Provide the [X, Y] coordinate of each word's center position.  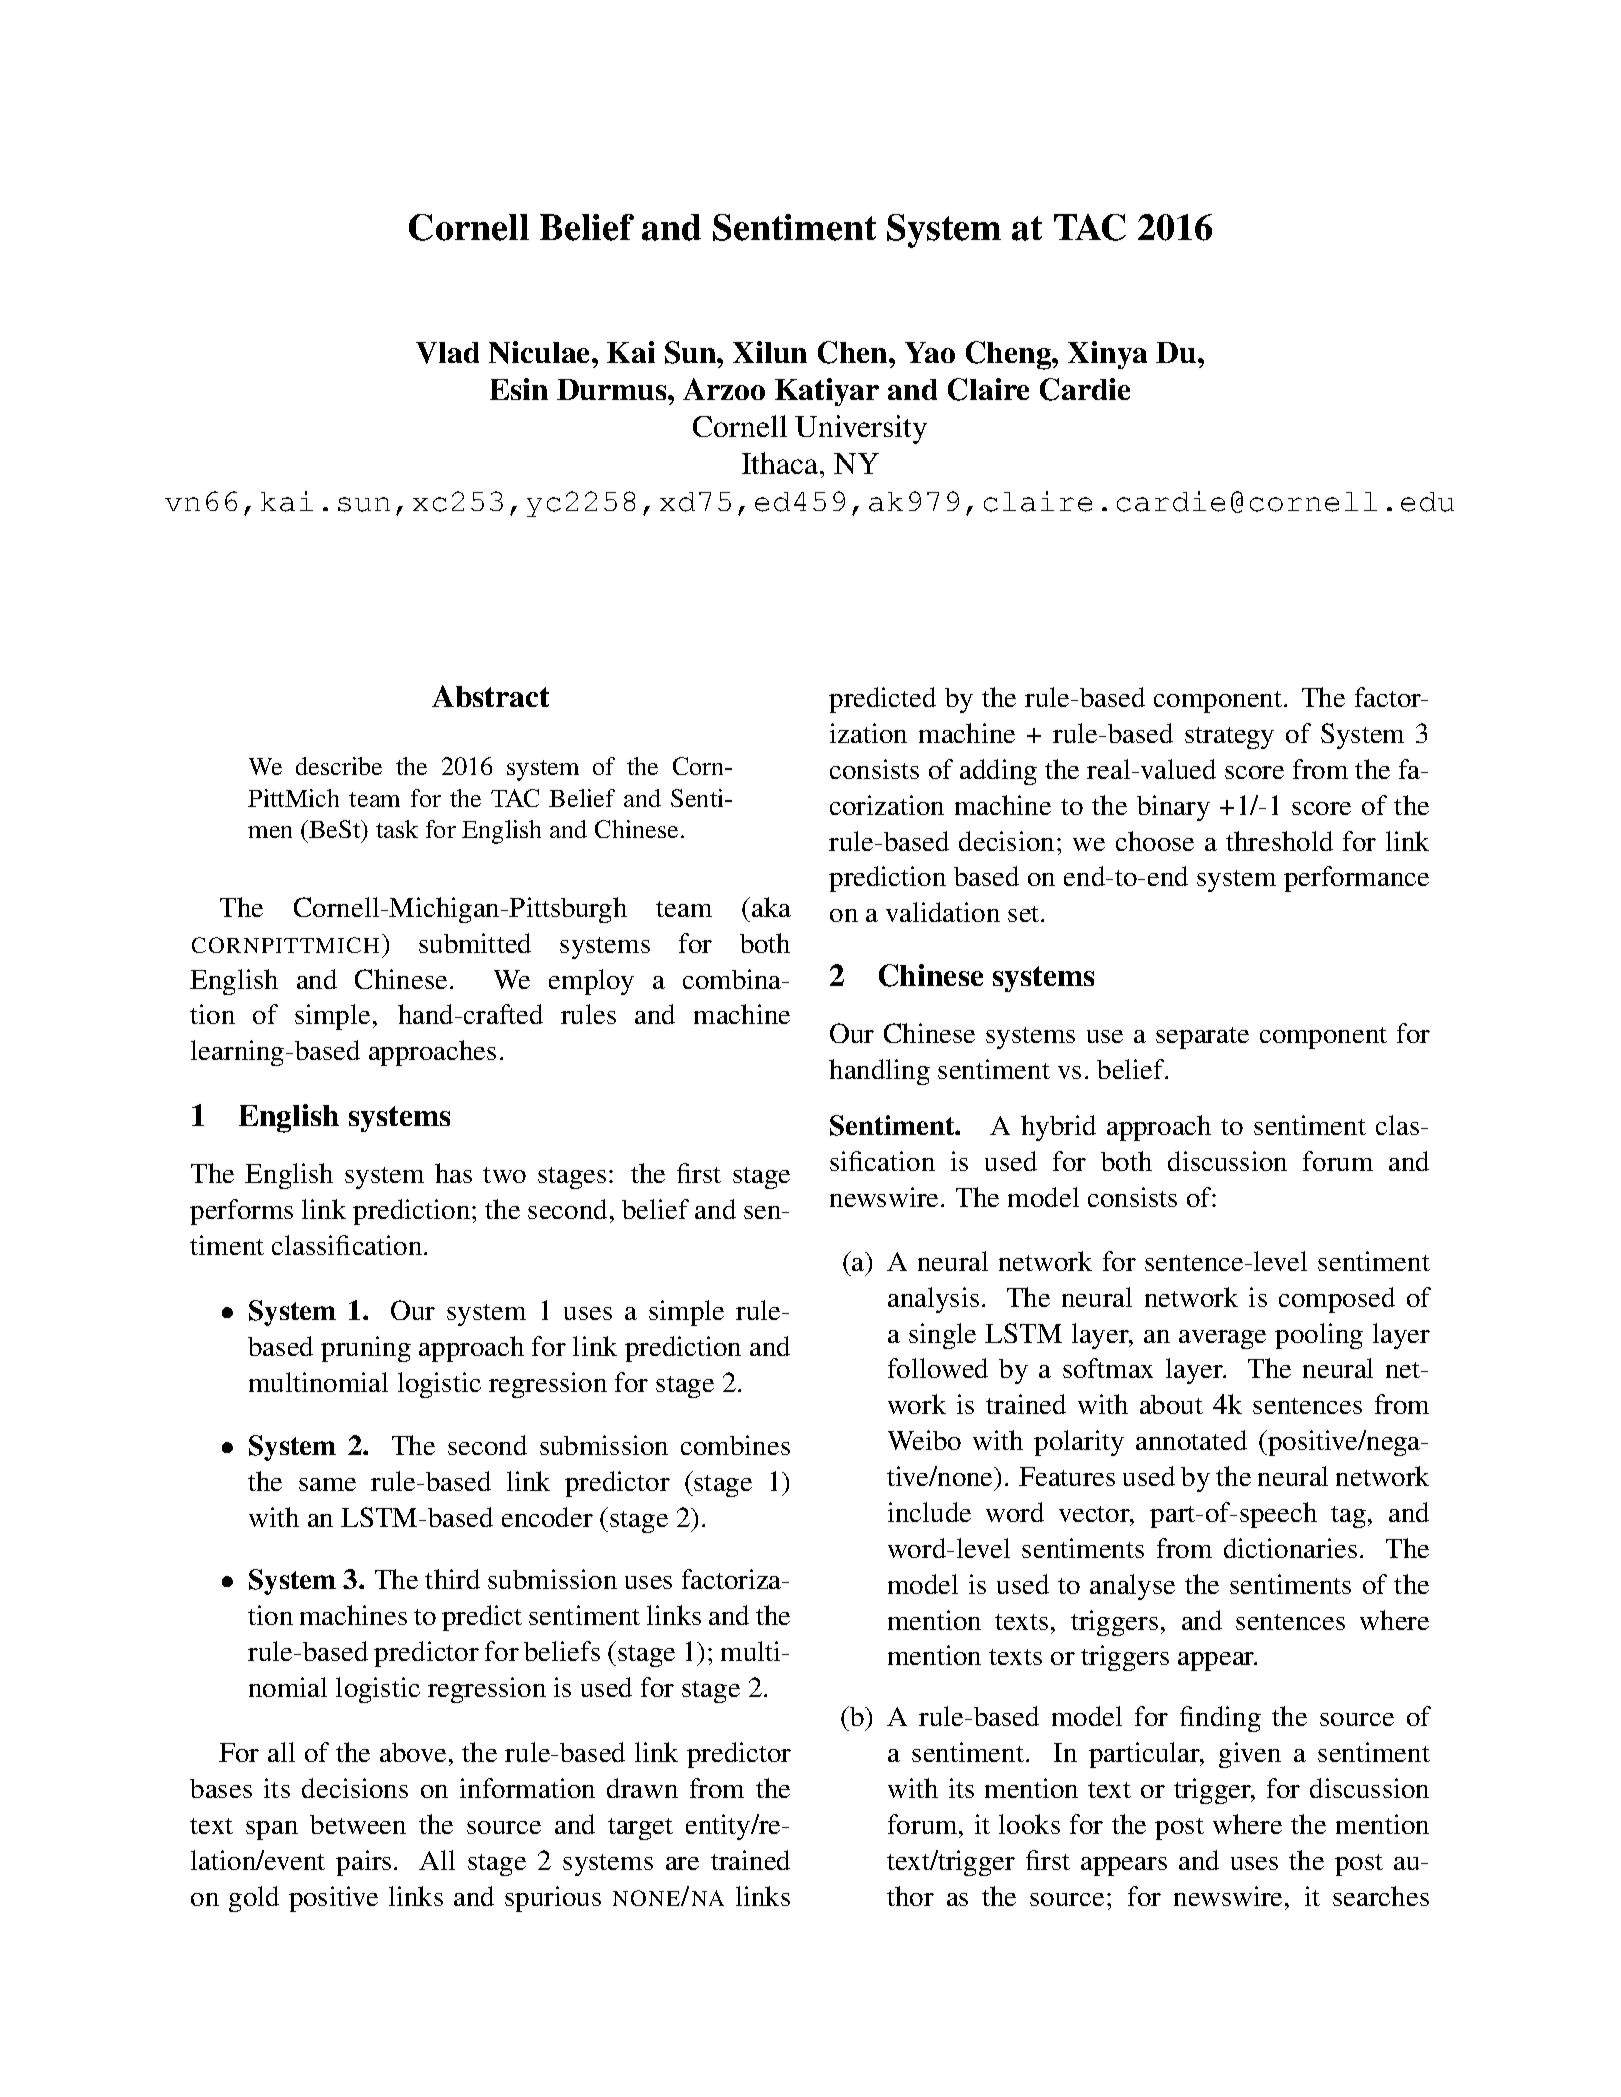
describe [339, 766]
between [358, 1824]
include [929, 1512]
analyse [1132, 1587]
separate [1202, 1038]
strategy [1229, 738]
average [1222, 1339]
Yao [930, 352]
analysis [933, 1300]
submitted [475, 943]
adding [998, 772]
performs [241, 1212]
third [452, 1579]
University [861, 429]
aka [771, 907]
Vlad [447, 353]
